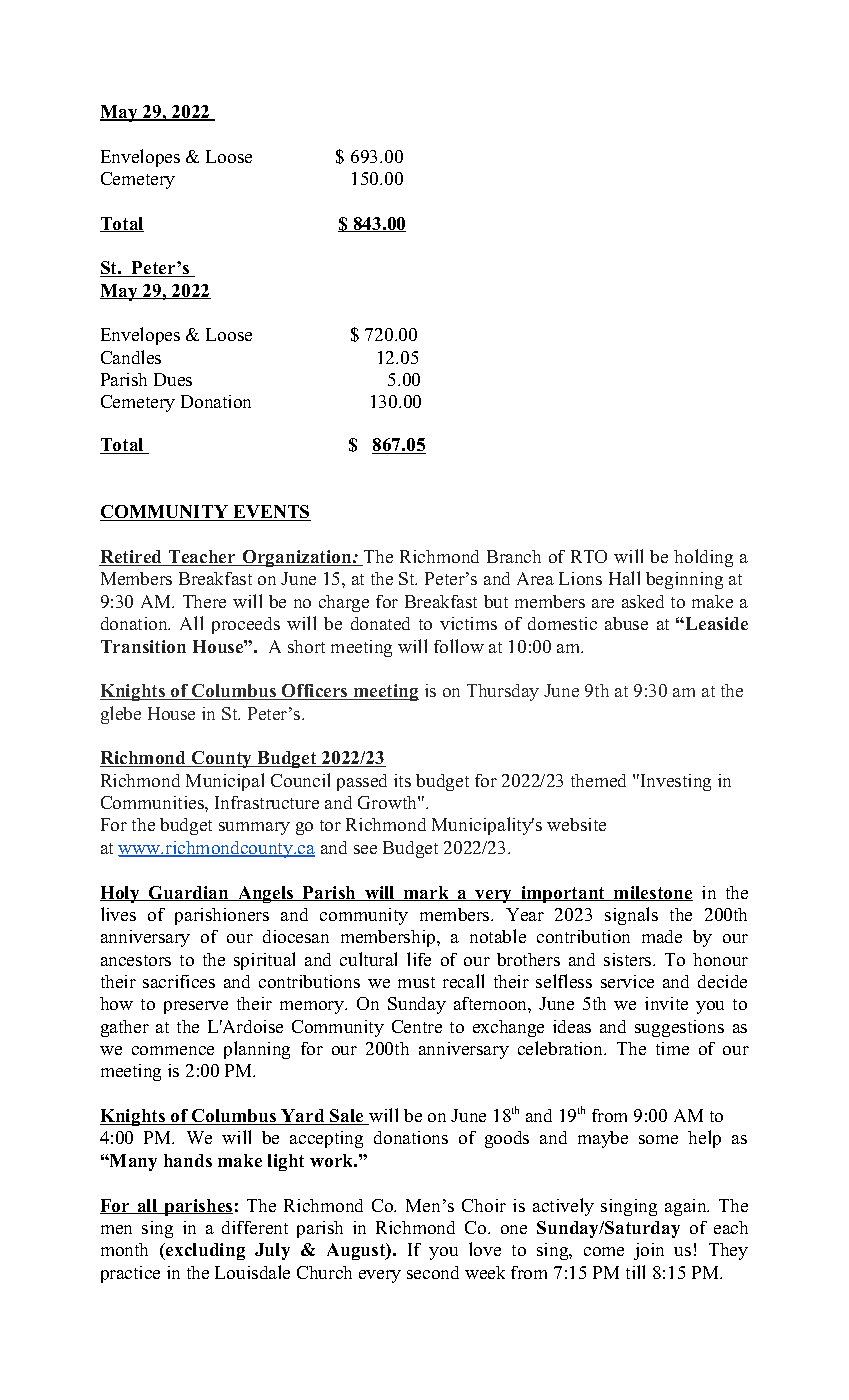 Image resolution: width=849 pixels, height=1400 pixels. I want to click on Investing, so click(674, 782).
